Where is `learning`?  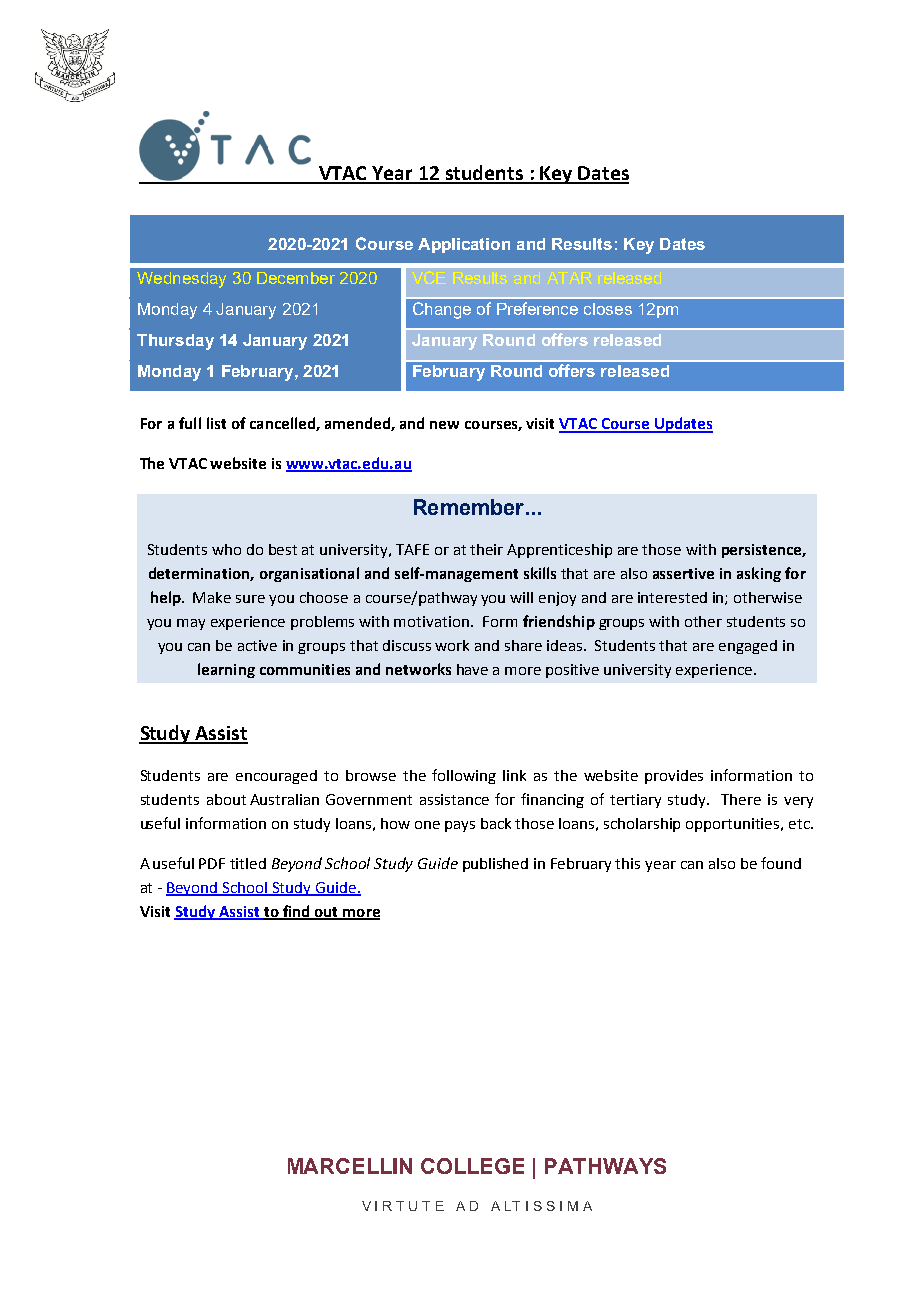 learning is located at coordinates (226, 670).
